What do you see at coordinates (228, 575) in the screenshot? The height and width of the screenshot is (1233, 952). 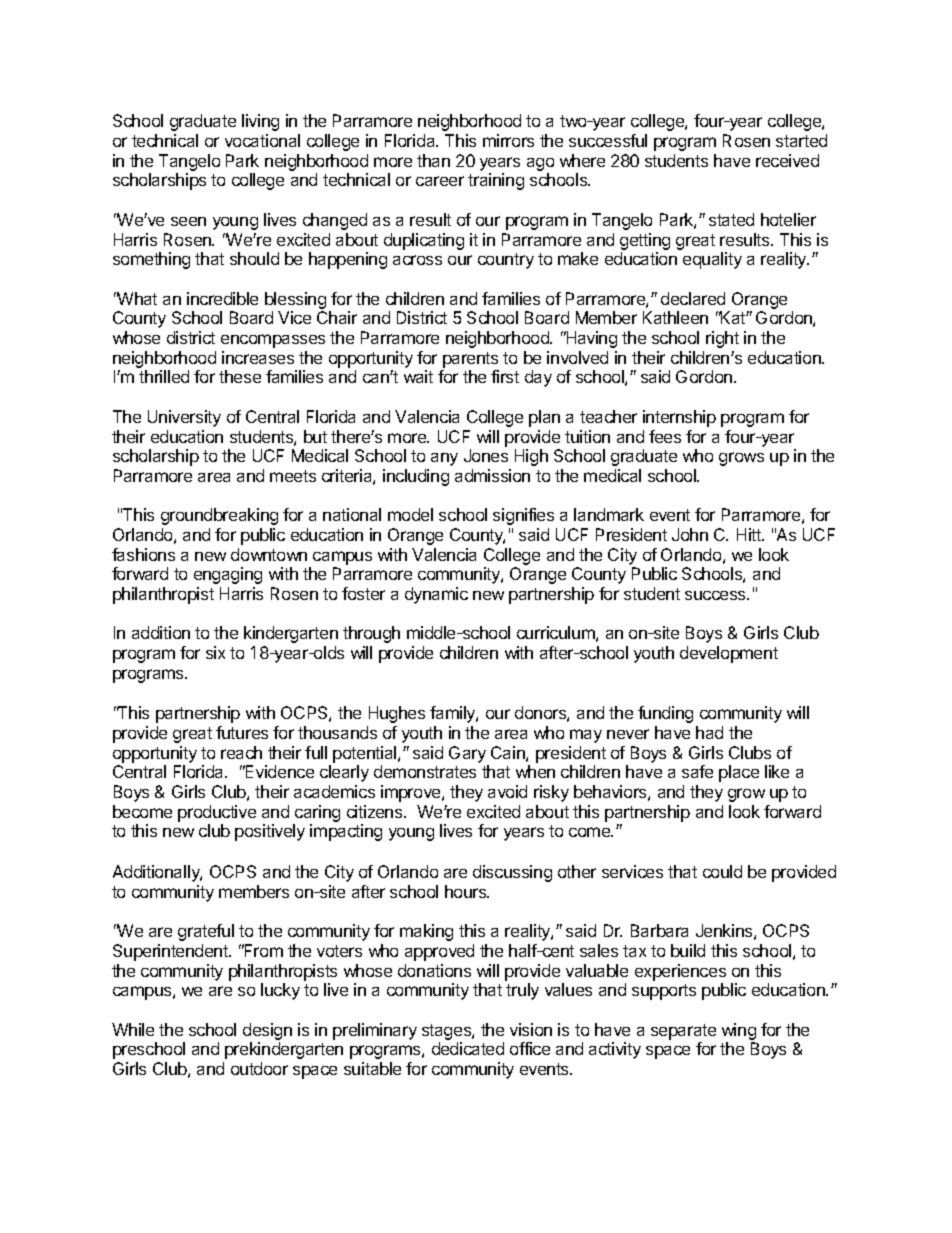 I see `engaging` at bounding box center [228, 575].
